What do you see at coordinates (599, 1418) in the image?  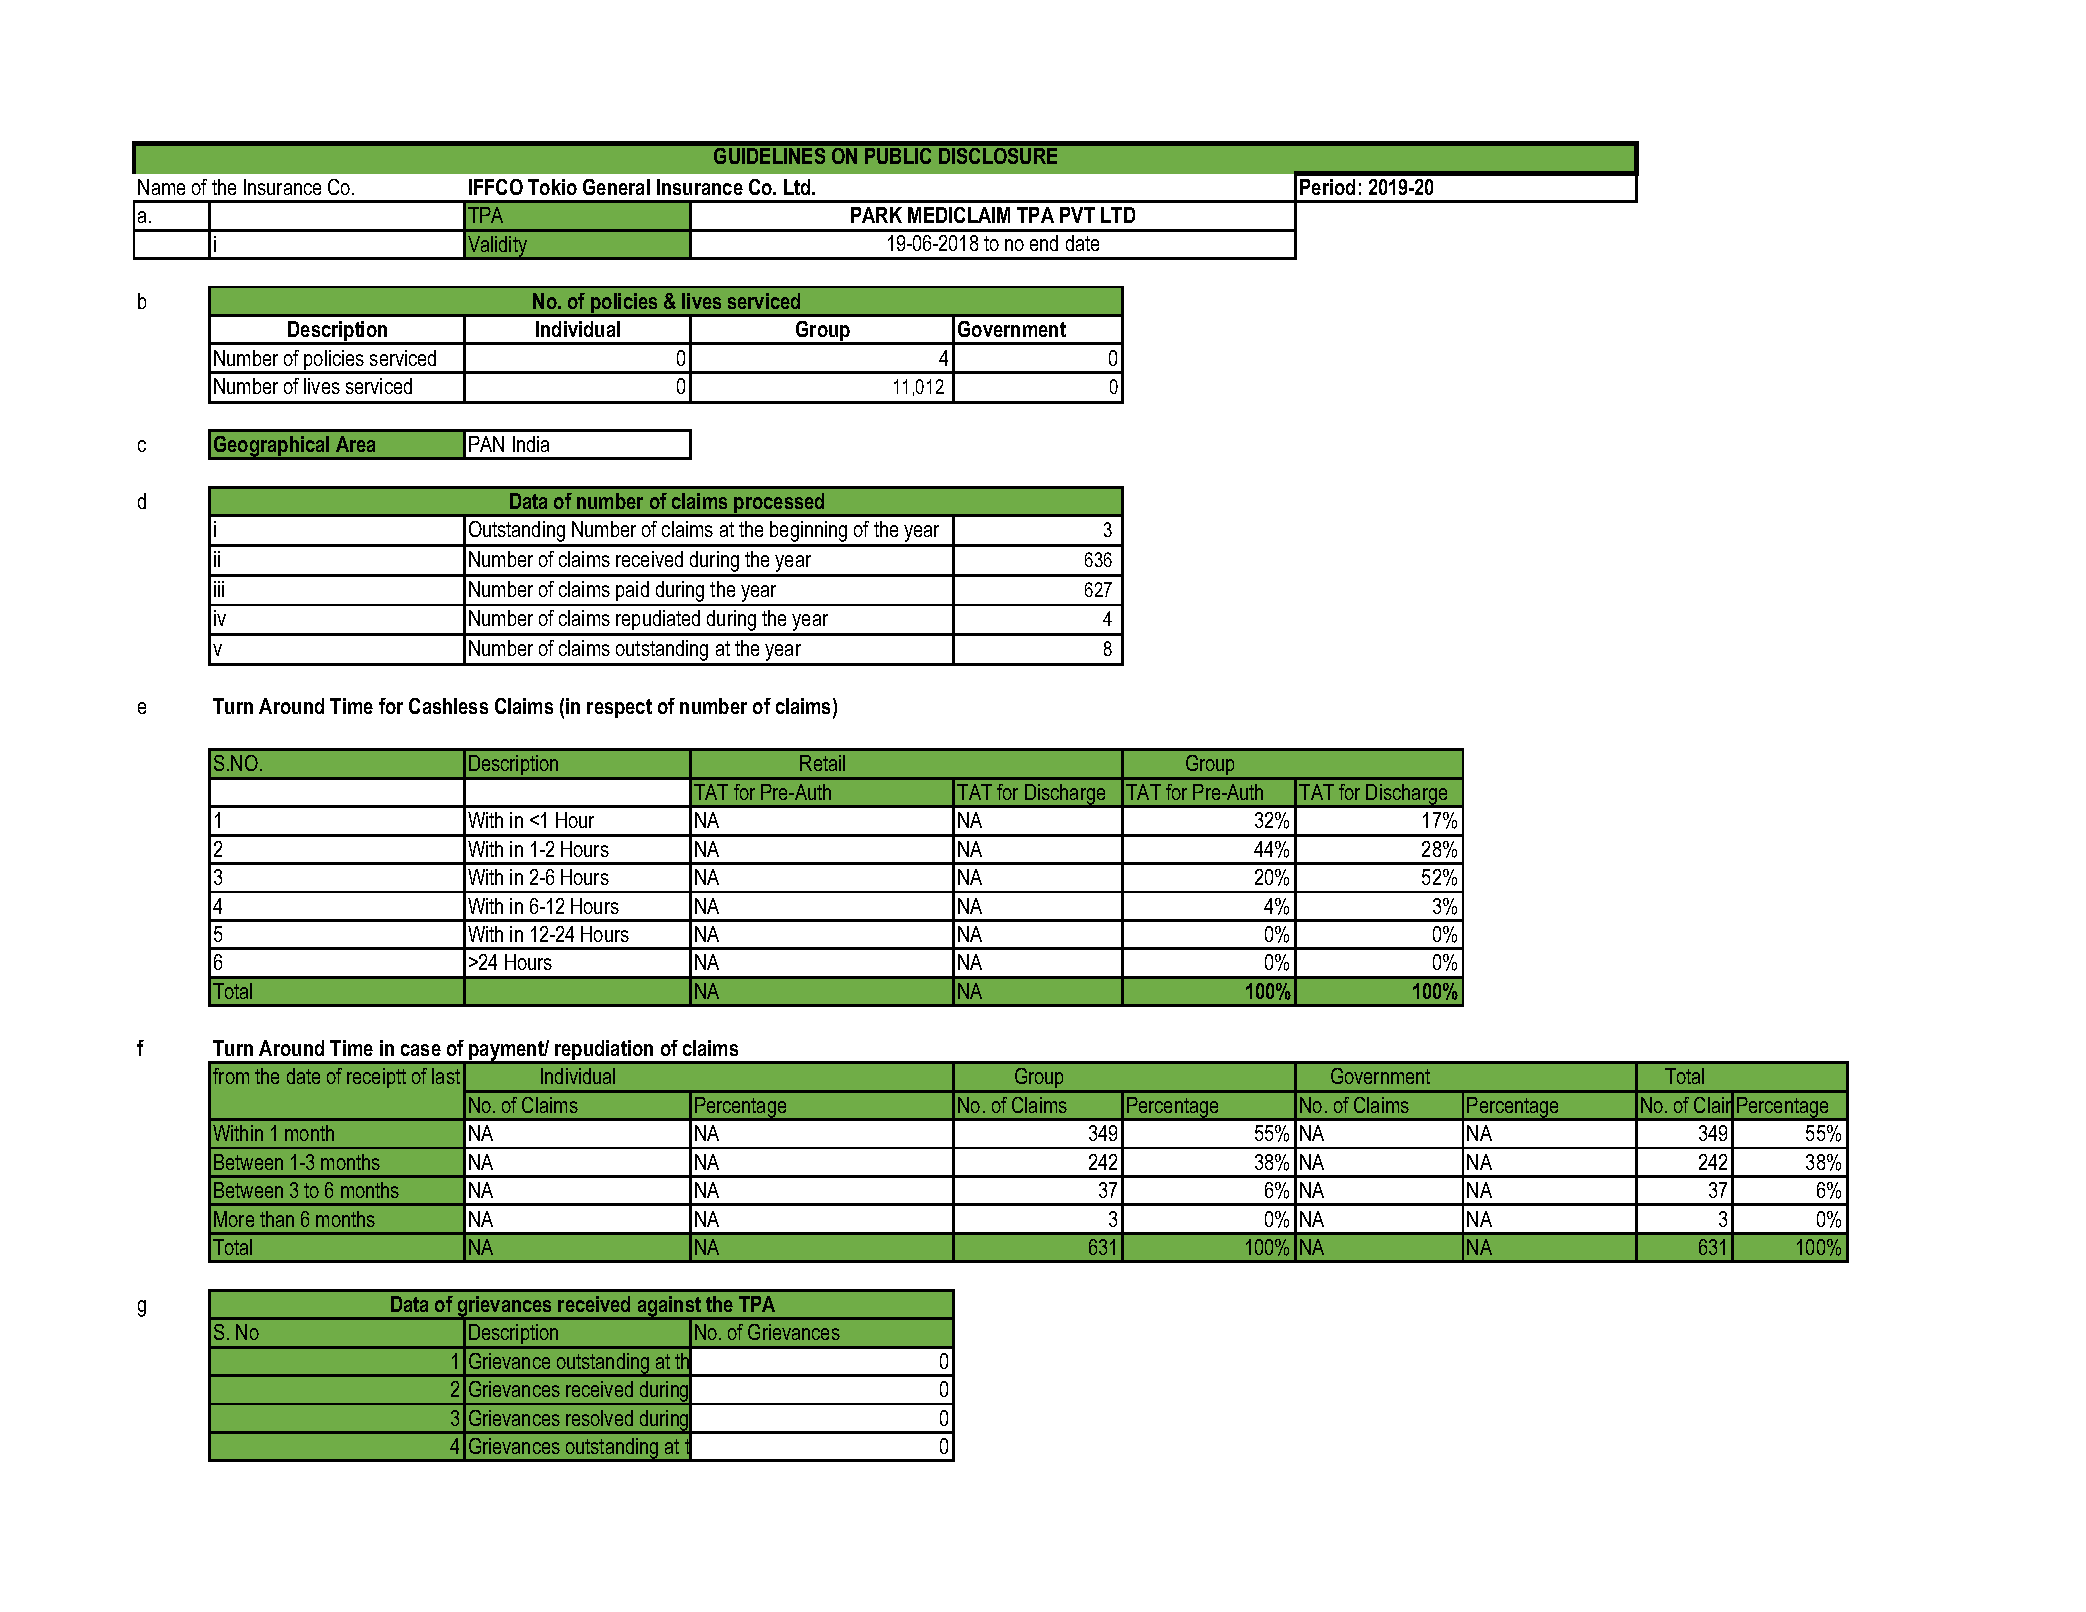 I see `resolved` at bounding box center [599, 1418].
